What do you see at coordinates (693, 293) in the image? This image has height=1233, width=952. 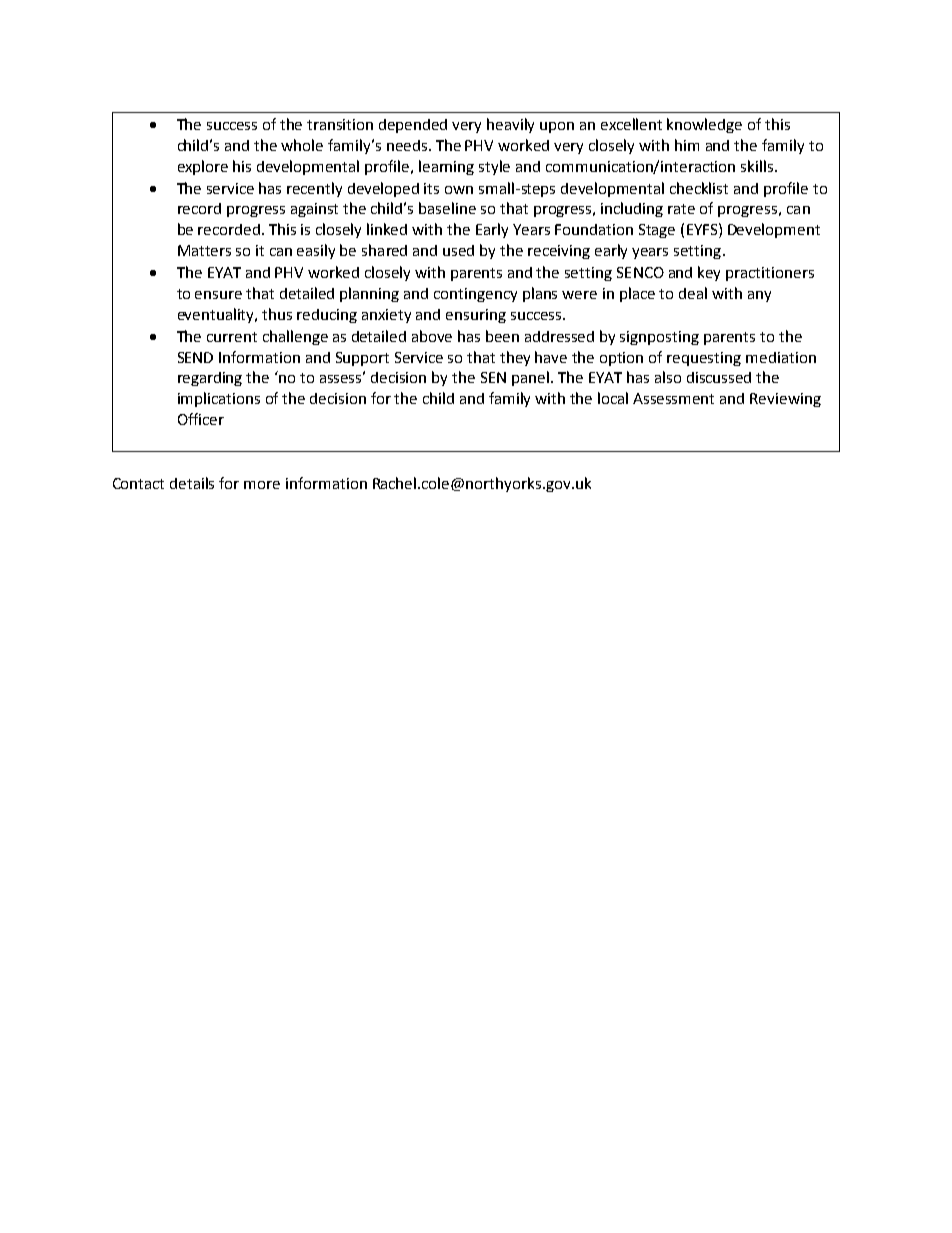 I see `deal` at bounding box center [693, 293].
